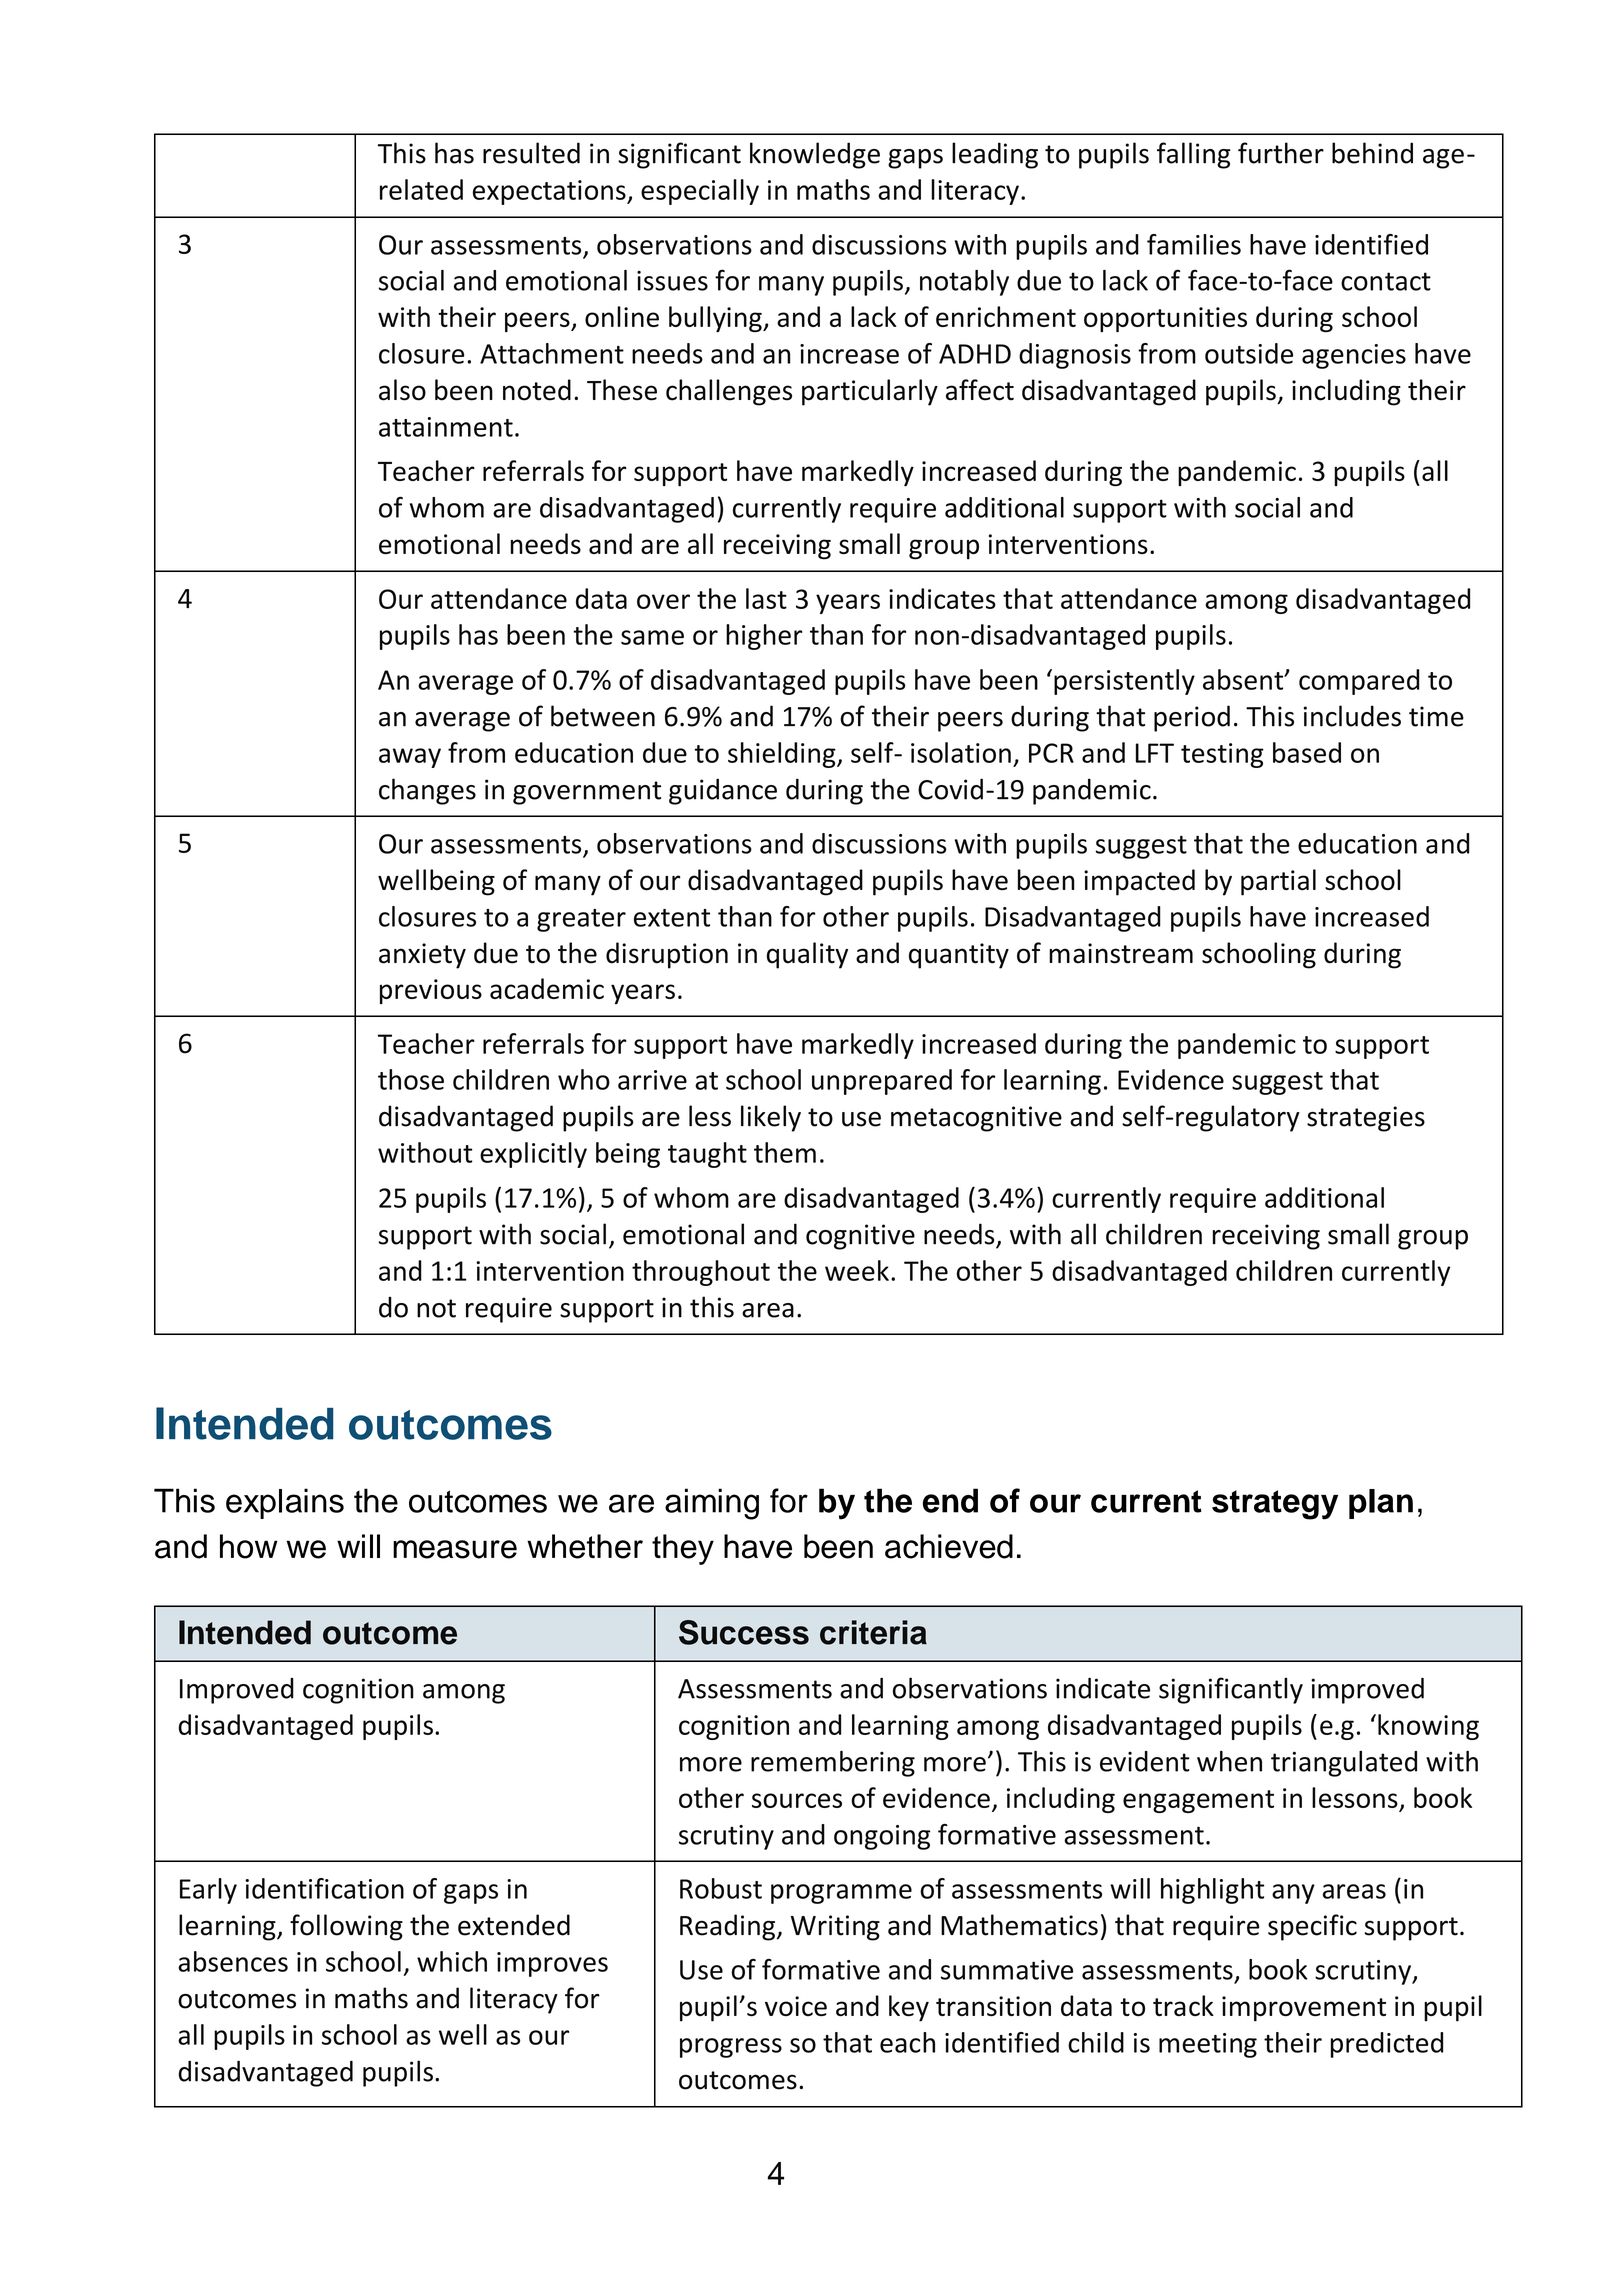  I want to click on further, so click(1281, 153).
